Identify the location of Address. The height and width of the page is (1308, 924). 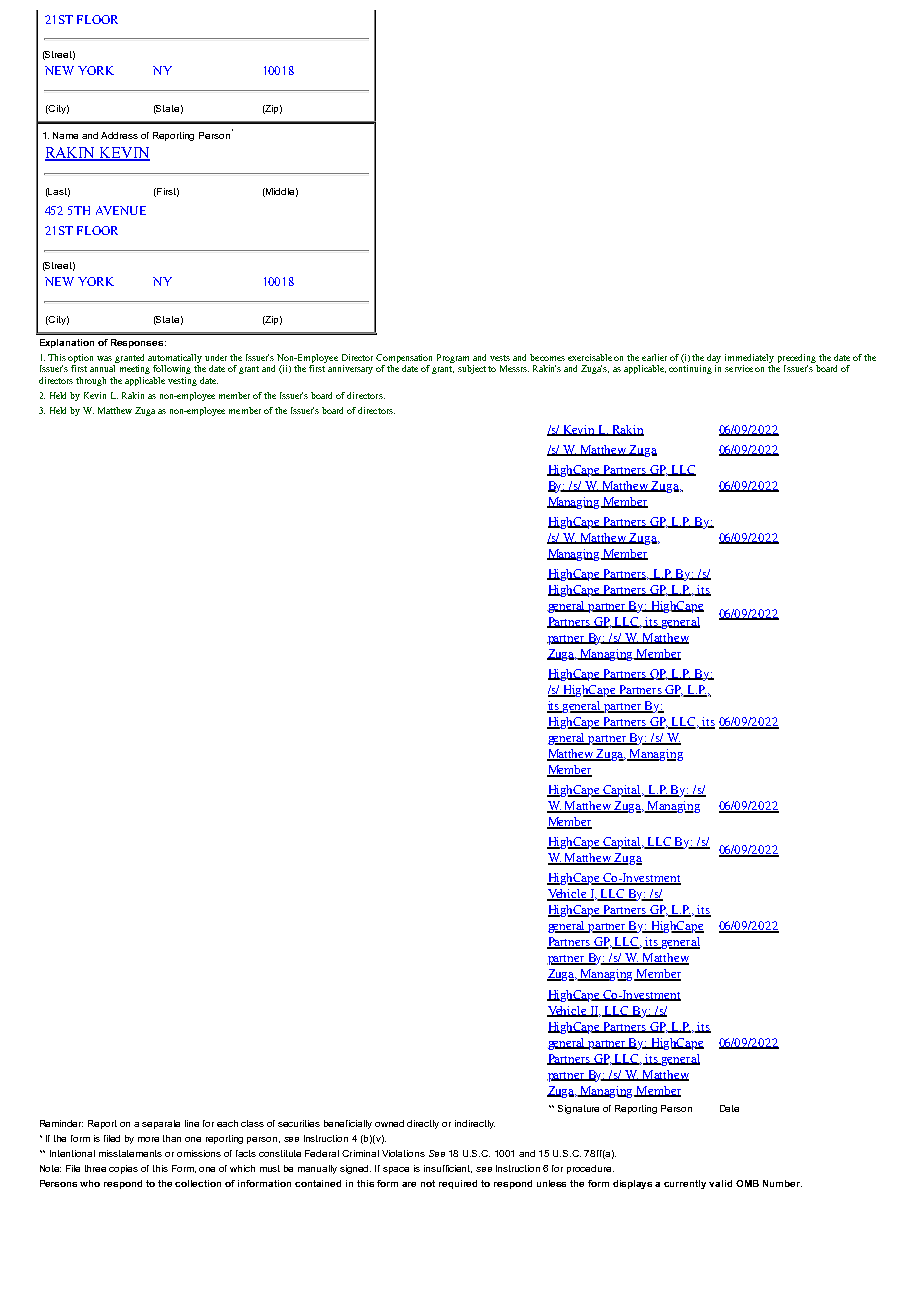
(119, 135).
